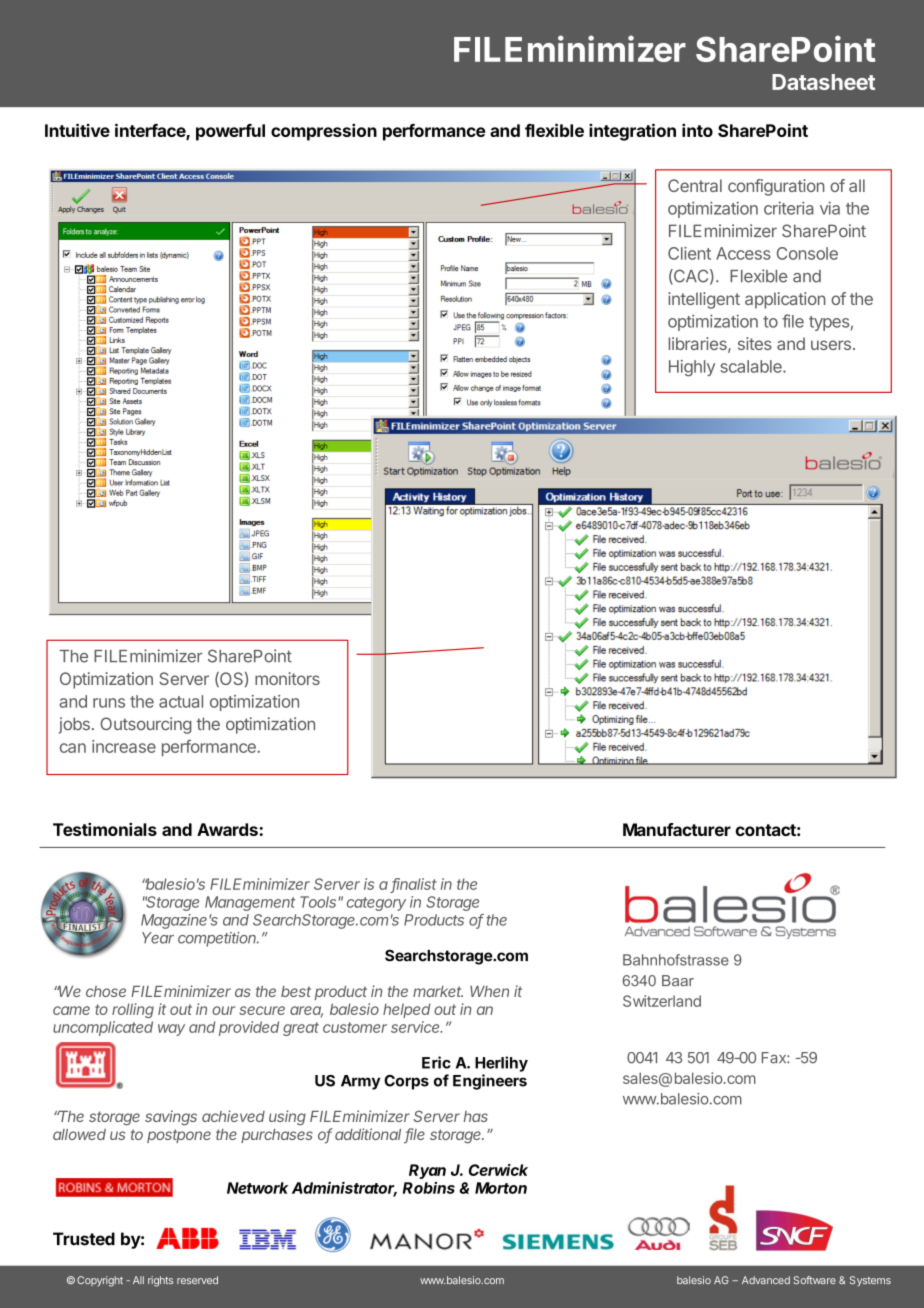 This document has height=1308, width=924. Describe the element at coordinates (287, 678) in the document. I see `monitors` at that location.
